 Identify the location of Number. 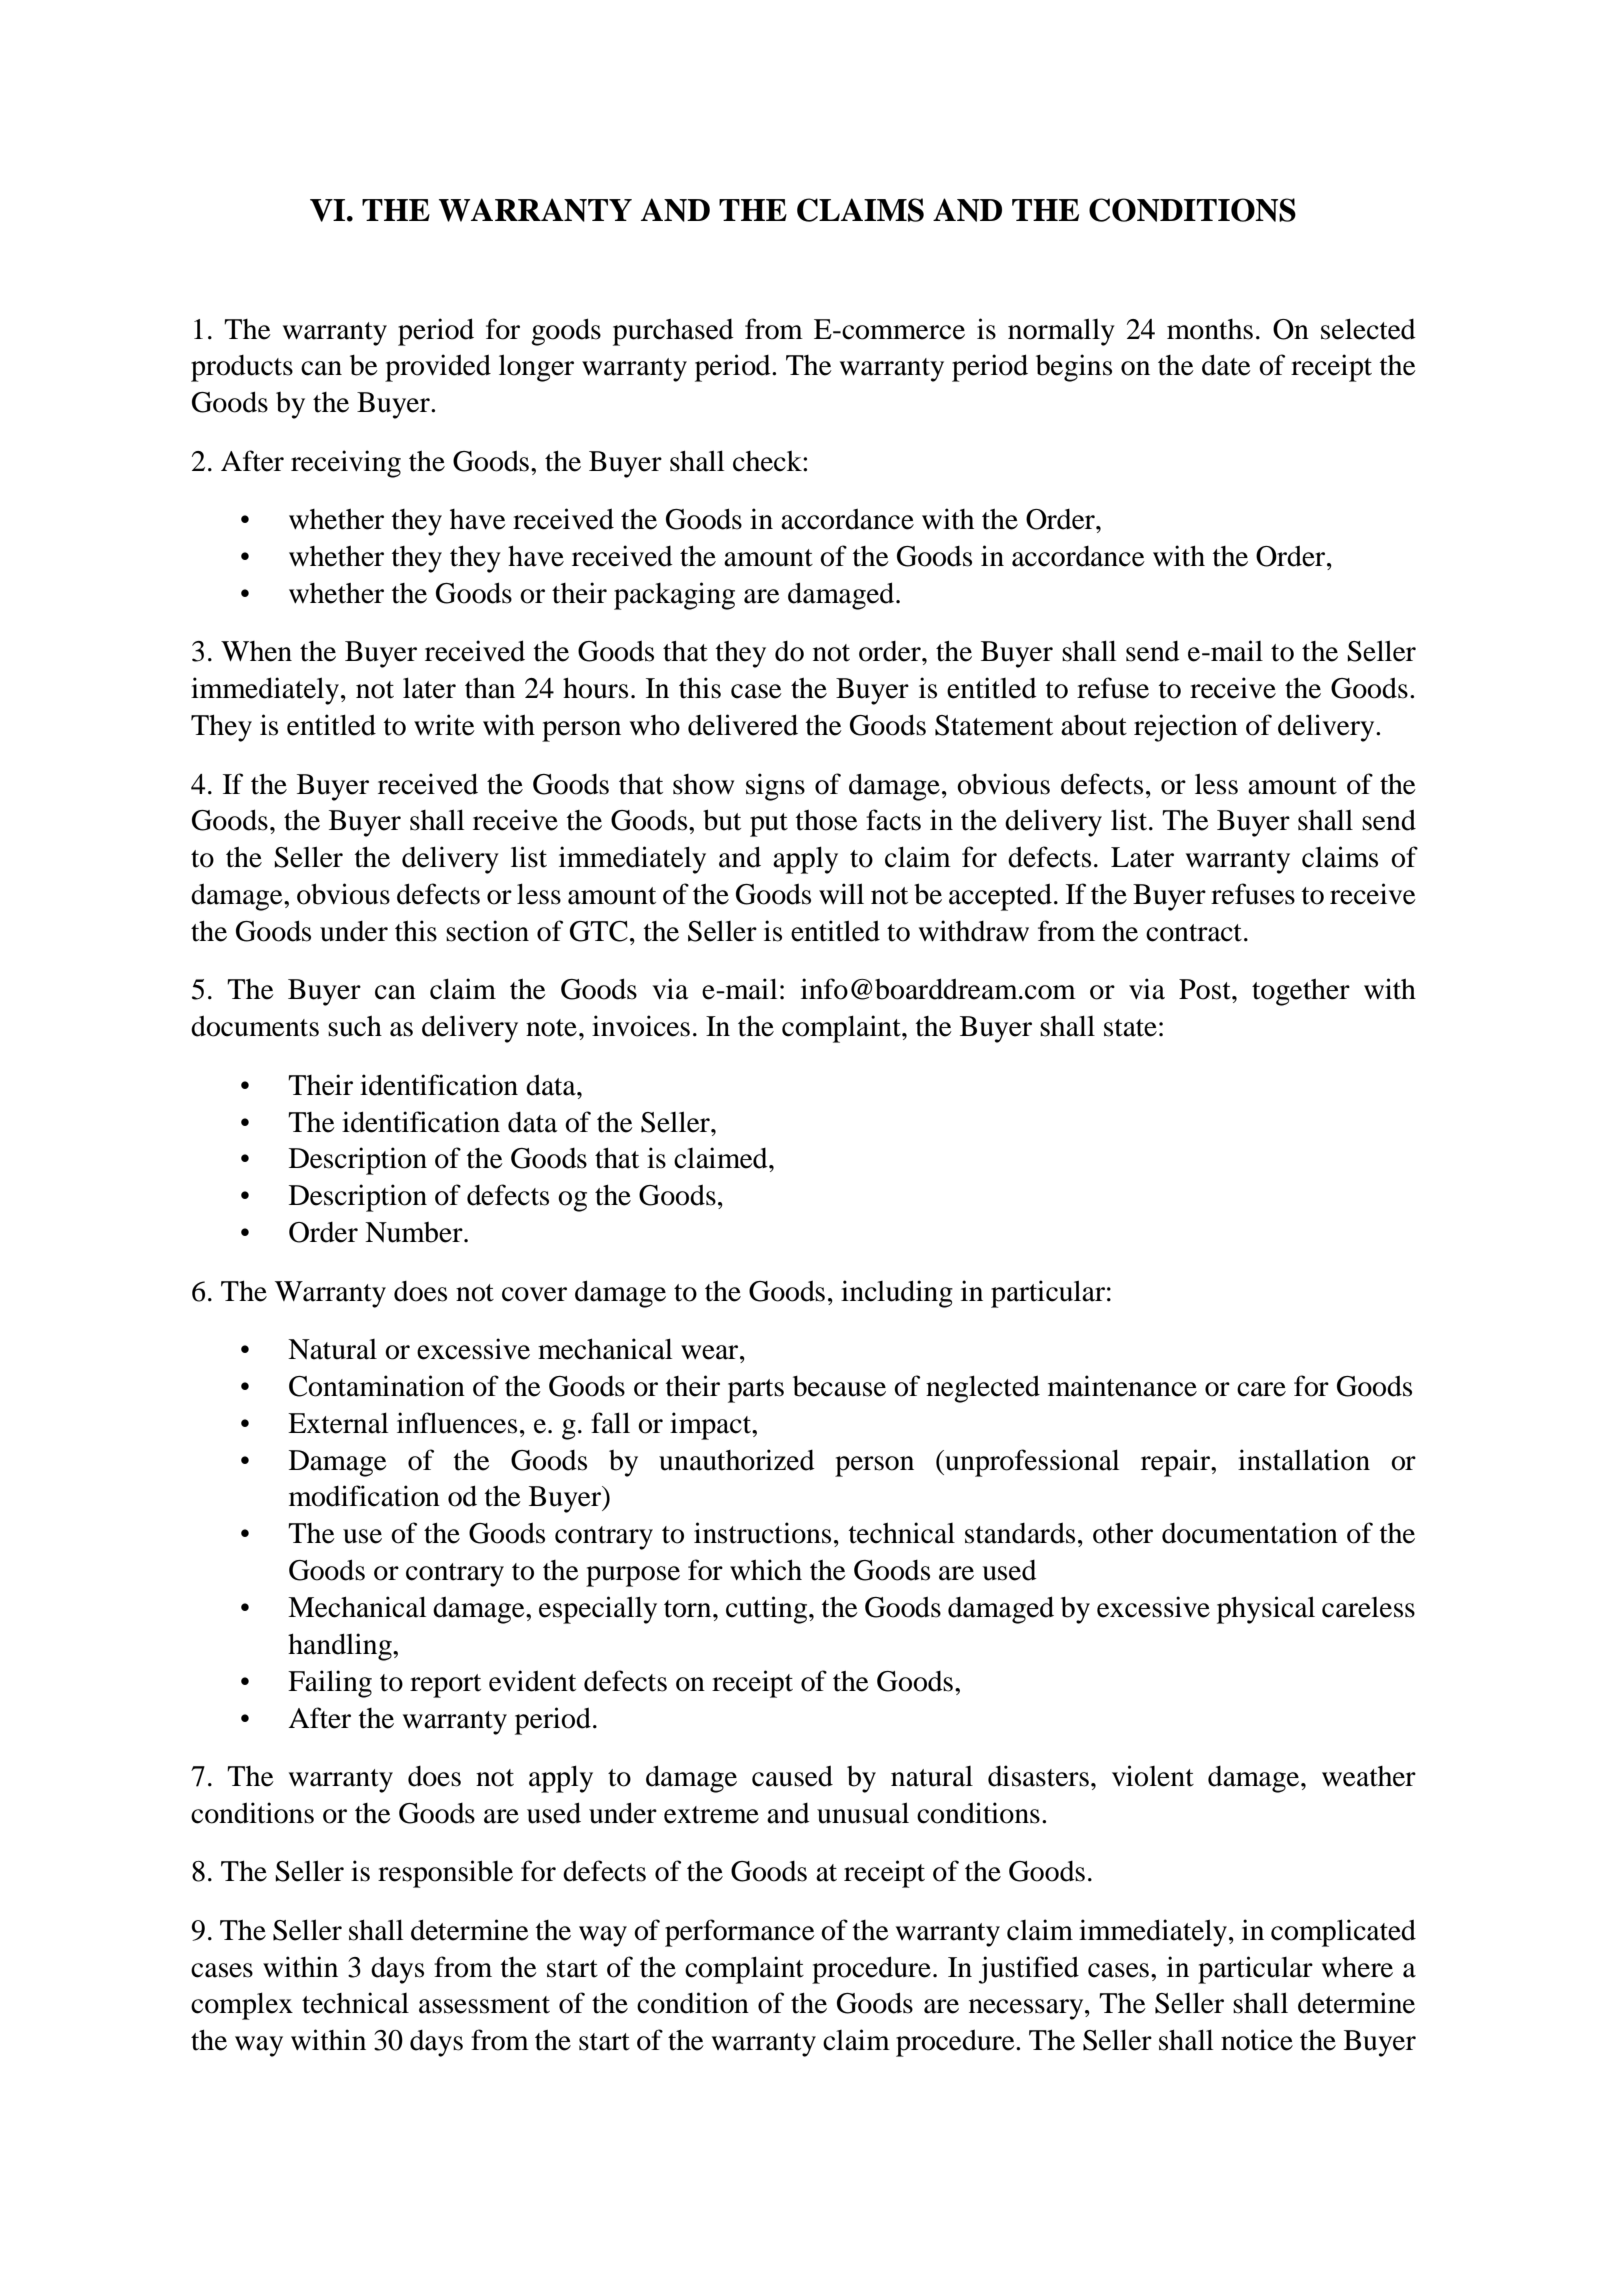
(415, 1232).
